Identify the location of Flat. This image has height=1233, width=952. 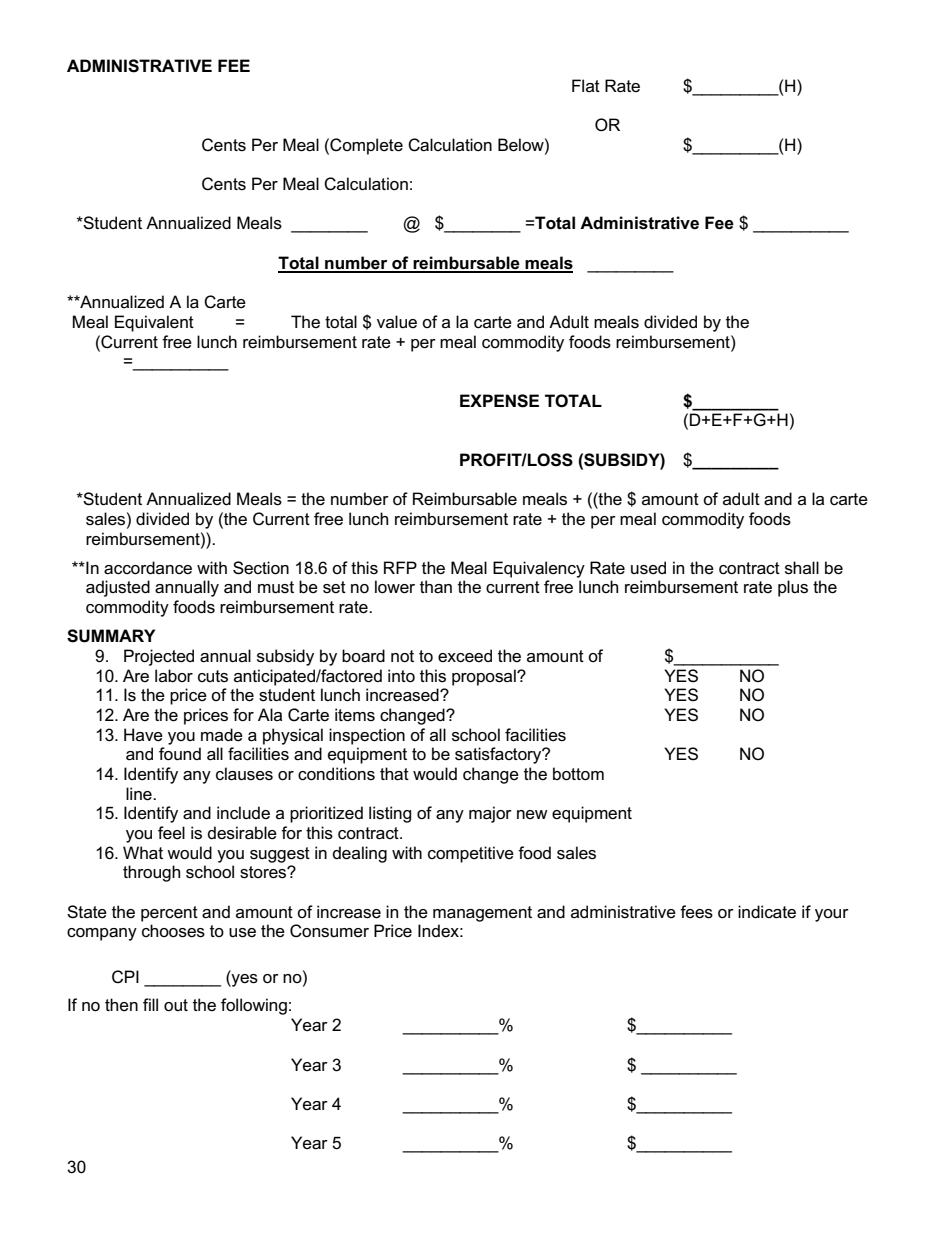
(586, 85).
